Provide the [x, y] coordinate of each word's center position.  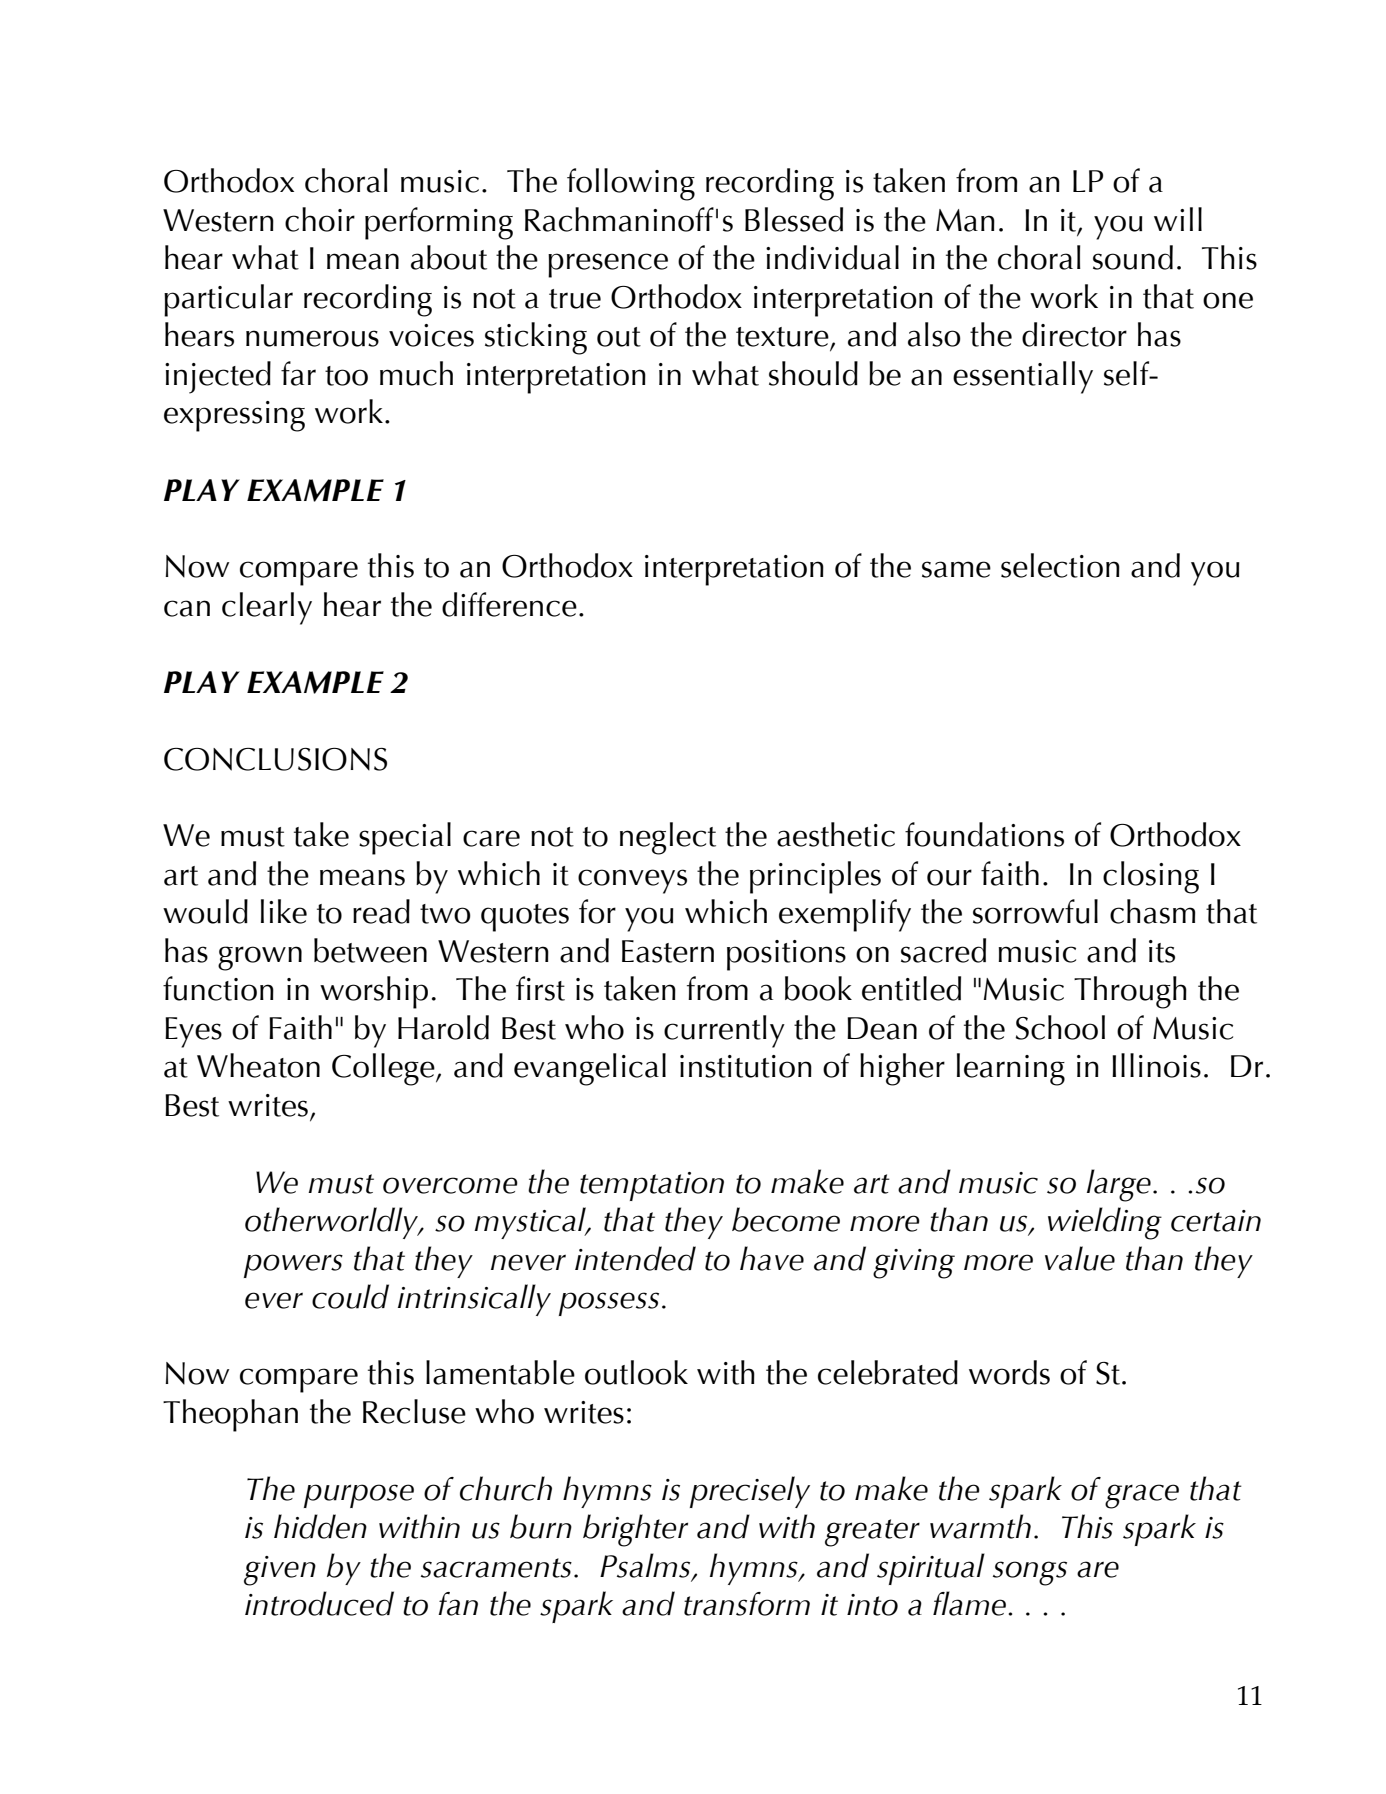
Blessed [794, 219]
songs [1030, 1573]
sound [1133, 257]
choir [320, 219]
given [280, 1571]
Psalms [646, 1566]
